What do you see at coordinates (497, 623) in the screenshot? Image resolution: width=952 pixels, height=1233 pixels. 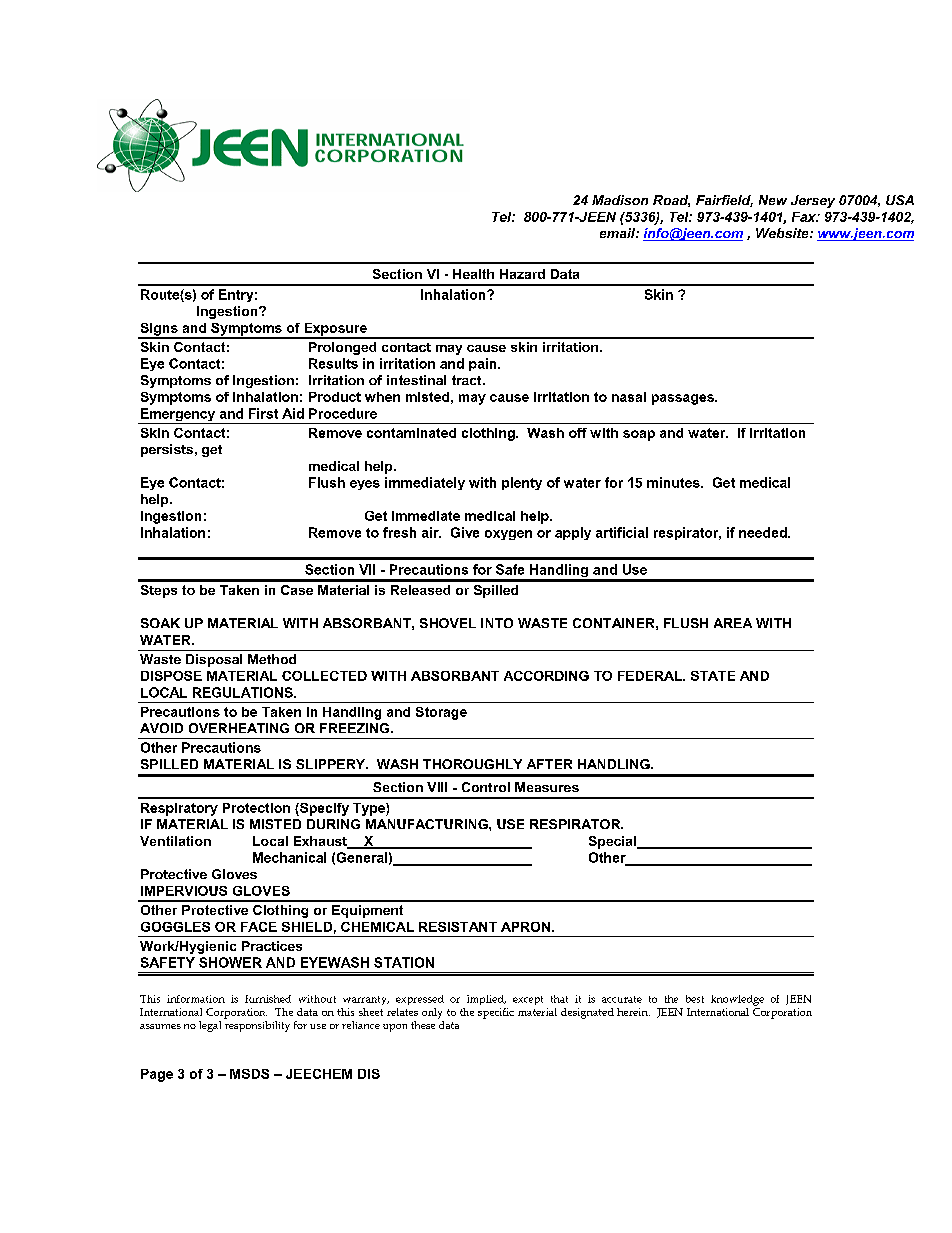 I see `INTO` at bounding box center [497, 623].
